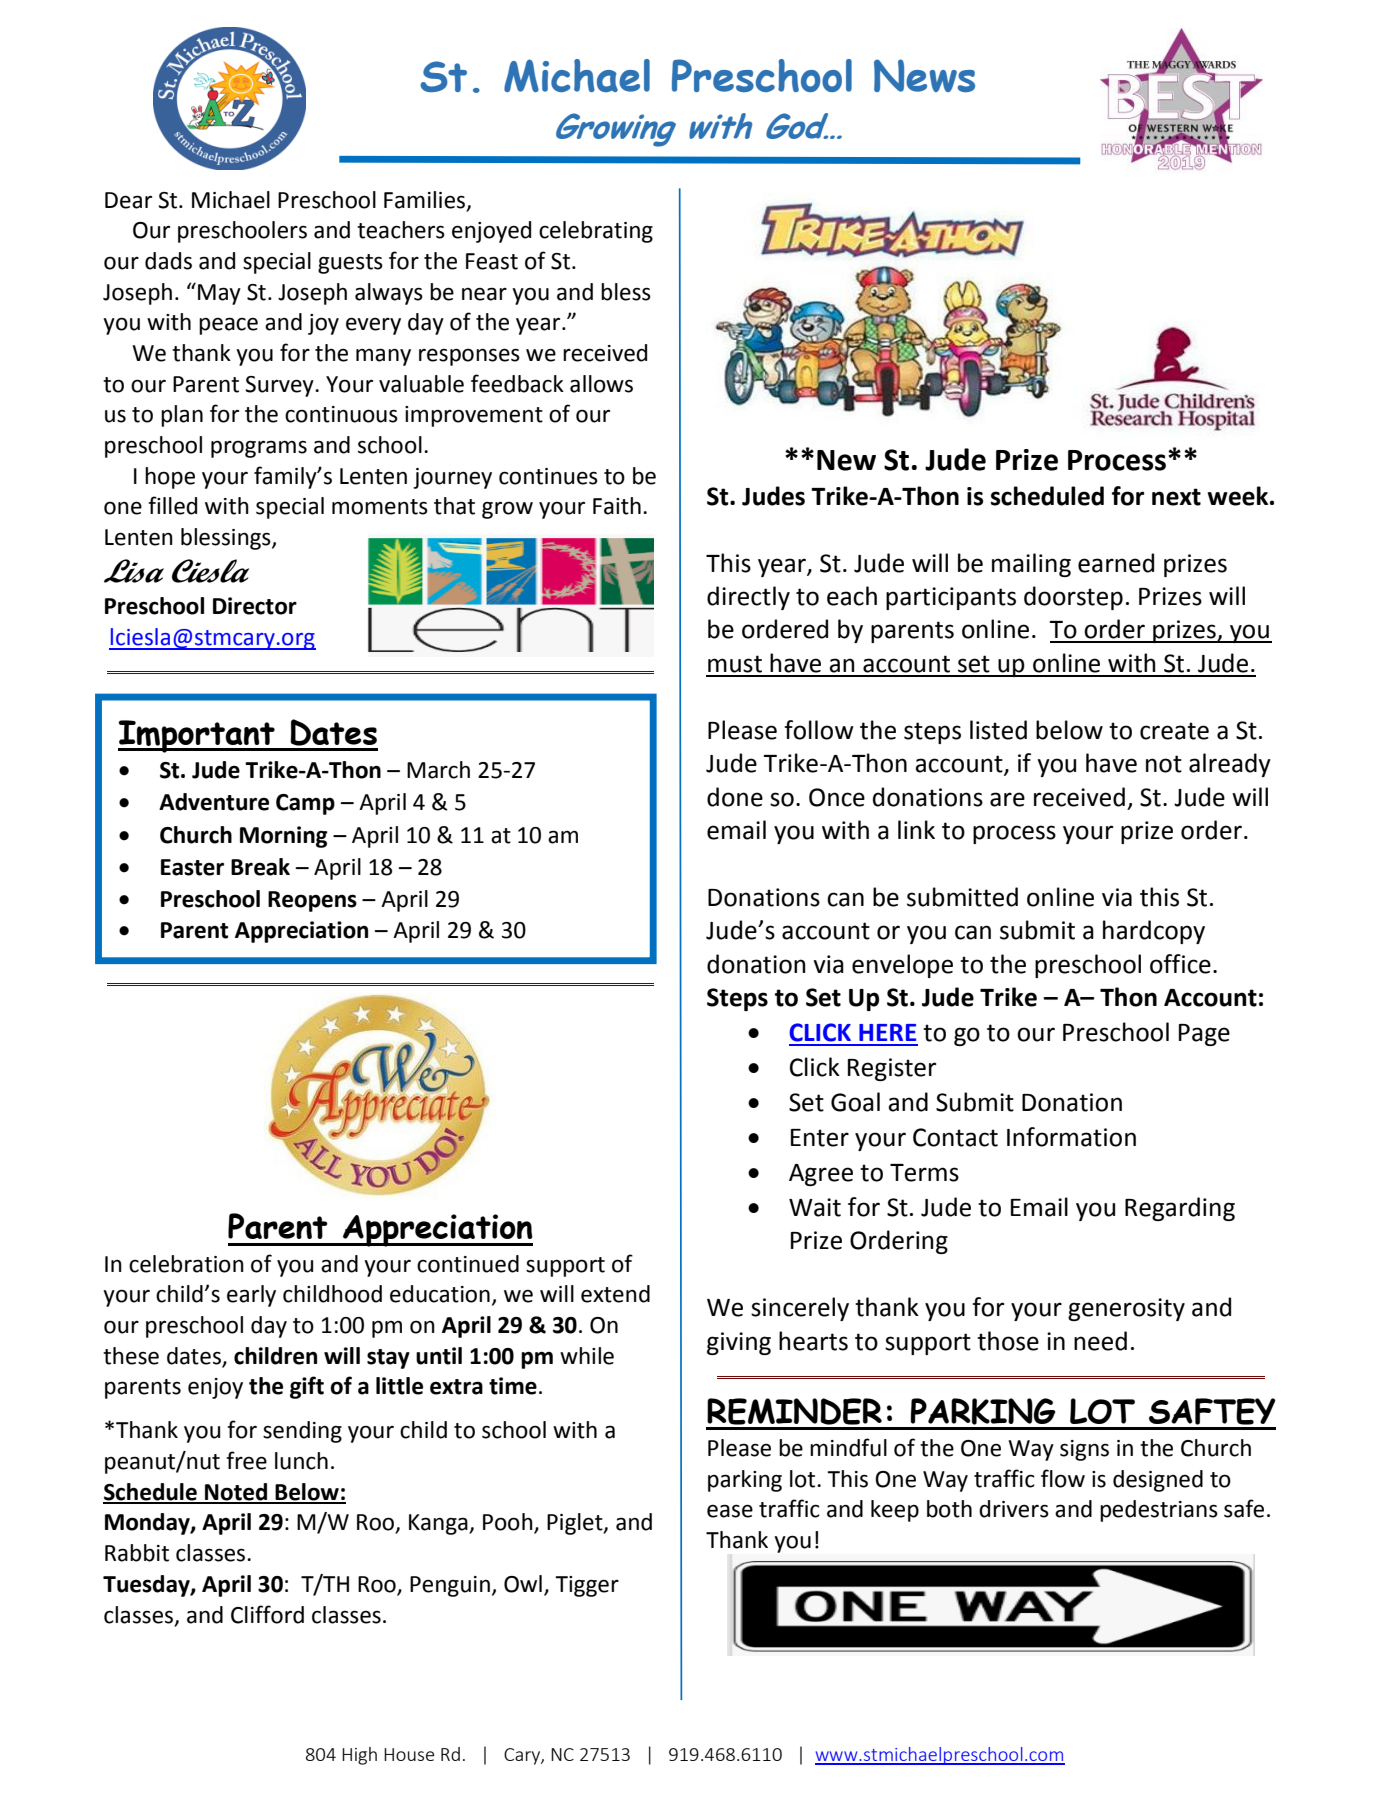  I want to click on doorstep, so click(1073, 598).
